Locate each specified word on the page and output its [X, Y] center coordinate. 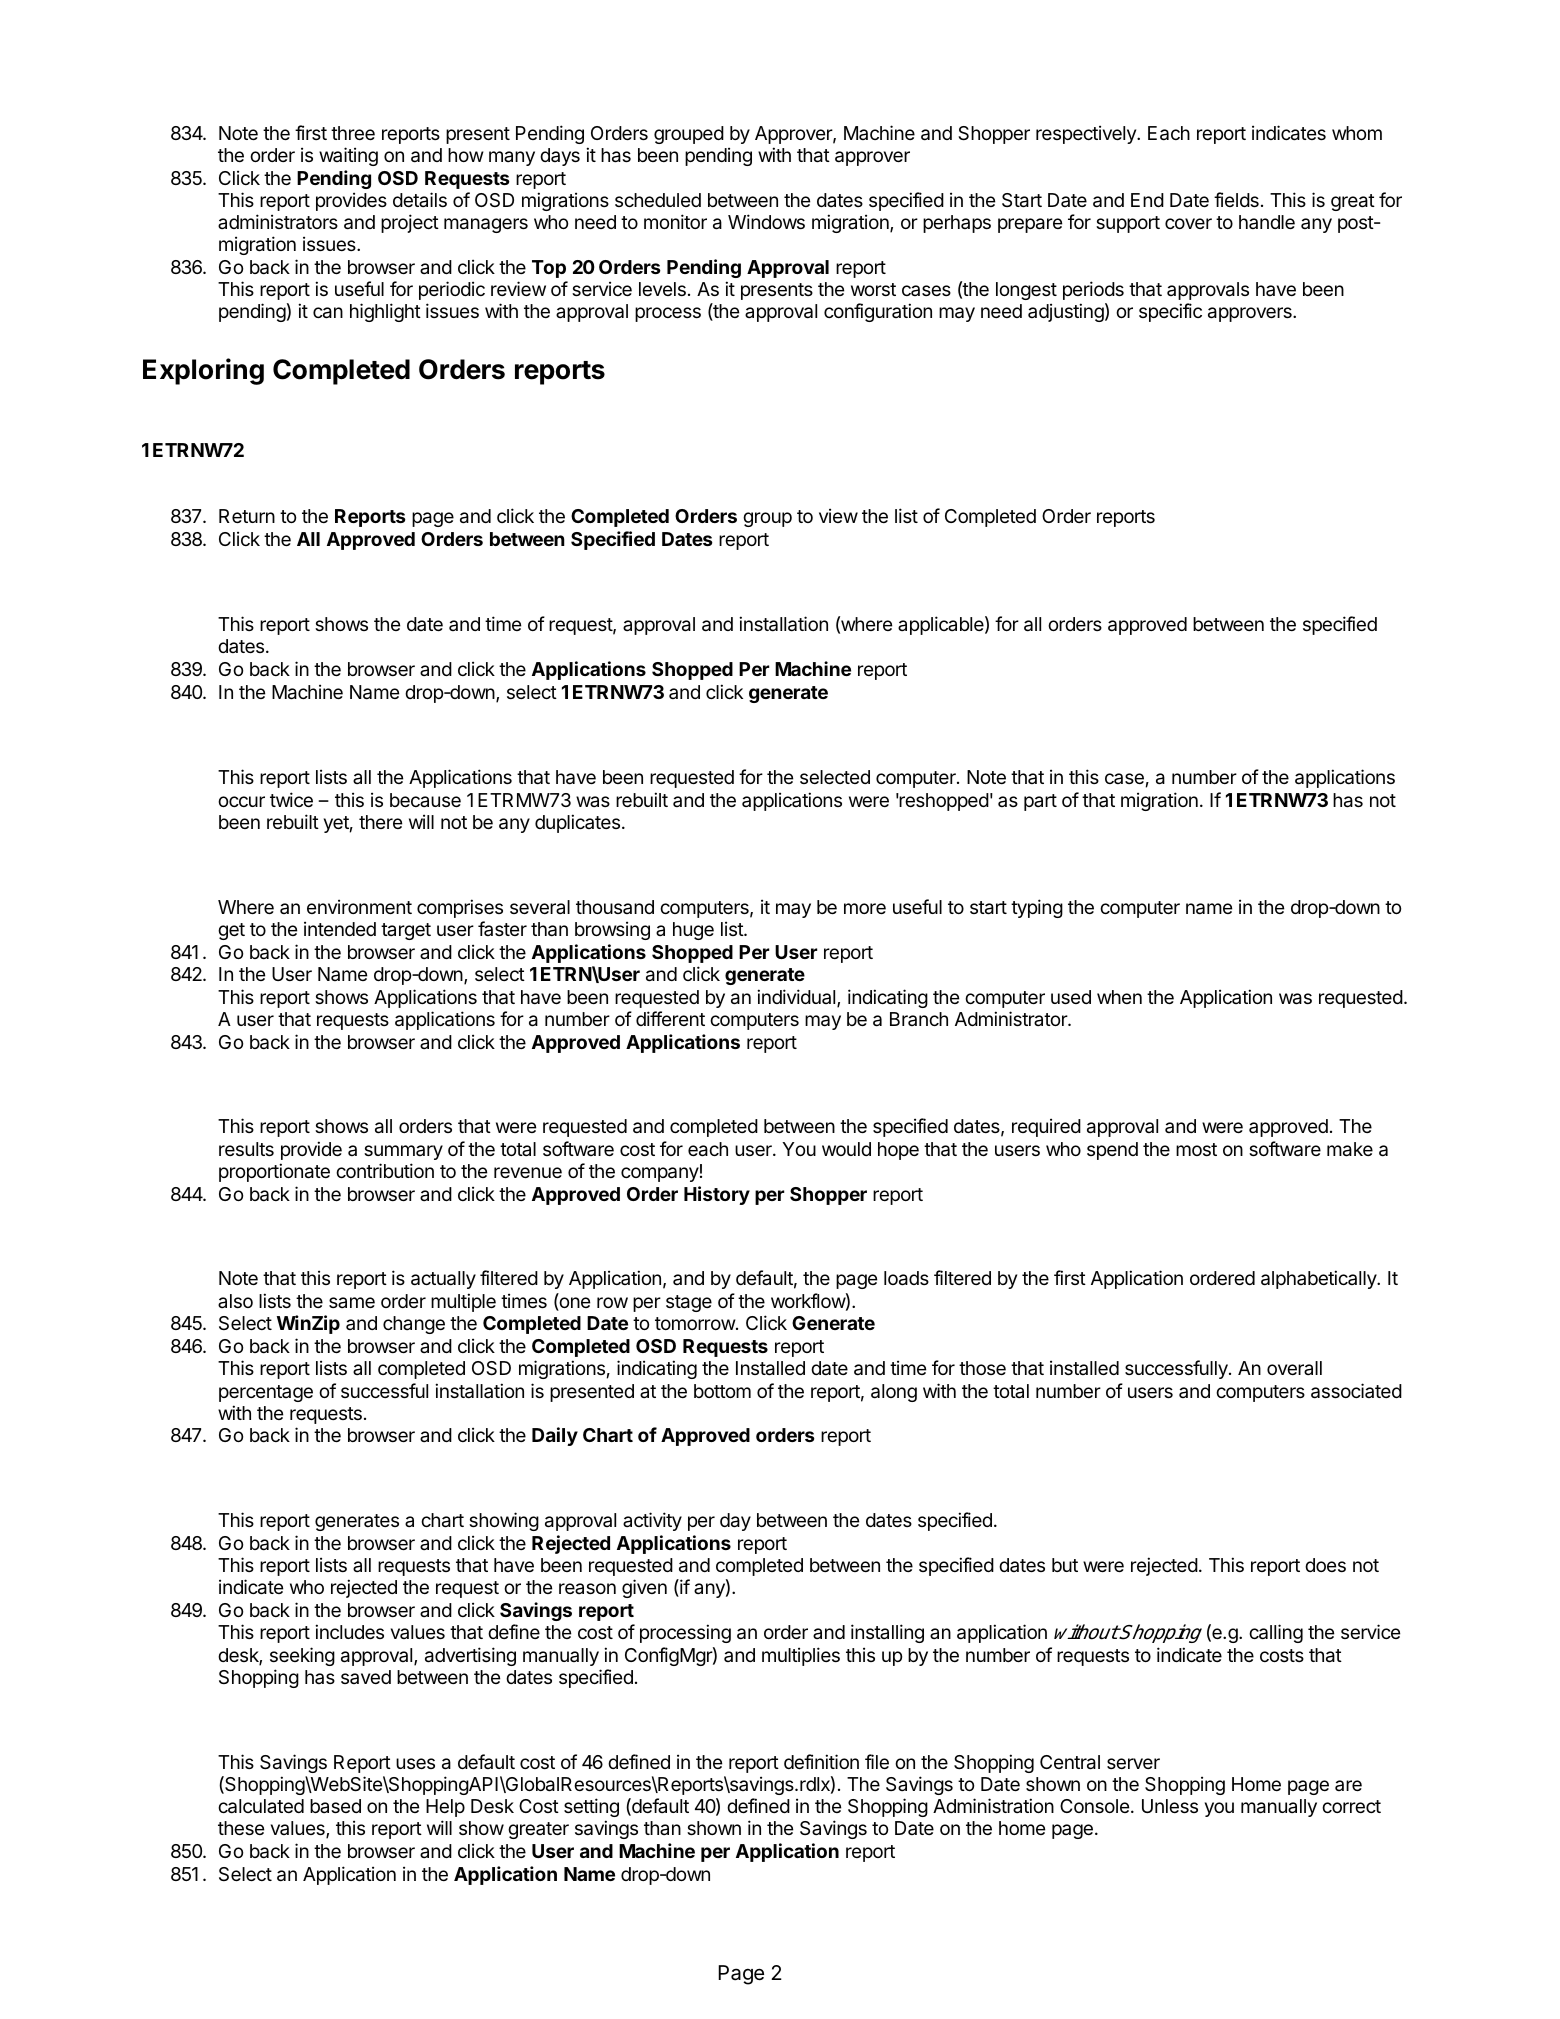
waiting [348, 156]
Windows [766, 221]
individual [797, 998]
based [335, 1806]
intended [340, 928]
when [1119, 997]
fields [1236, 199]
